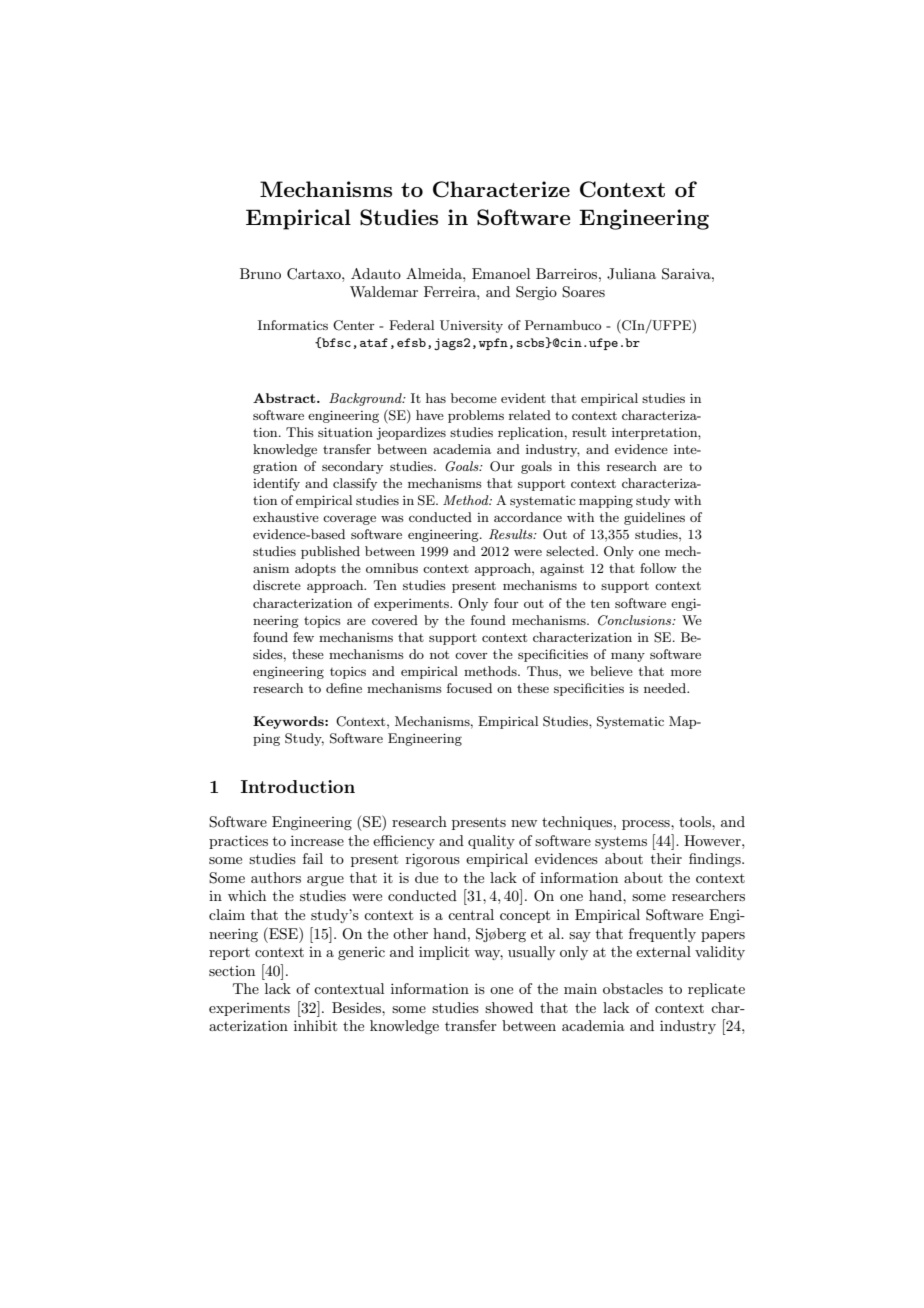  Describe the element at coordinates (303, 637) in the screenshot. I see `few` at that location.
